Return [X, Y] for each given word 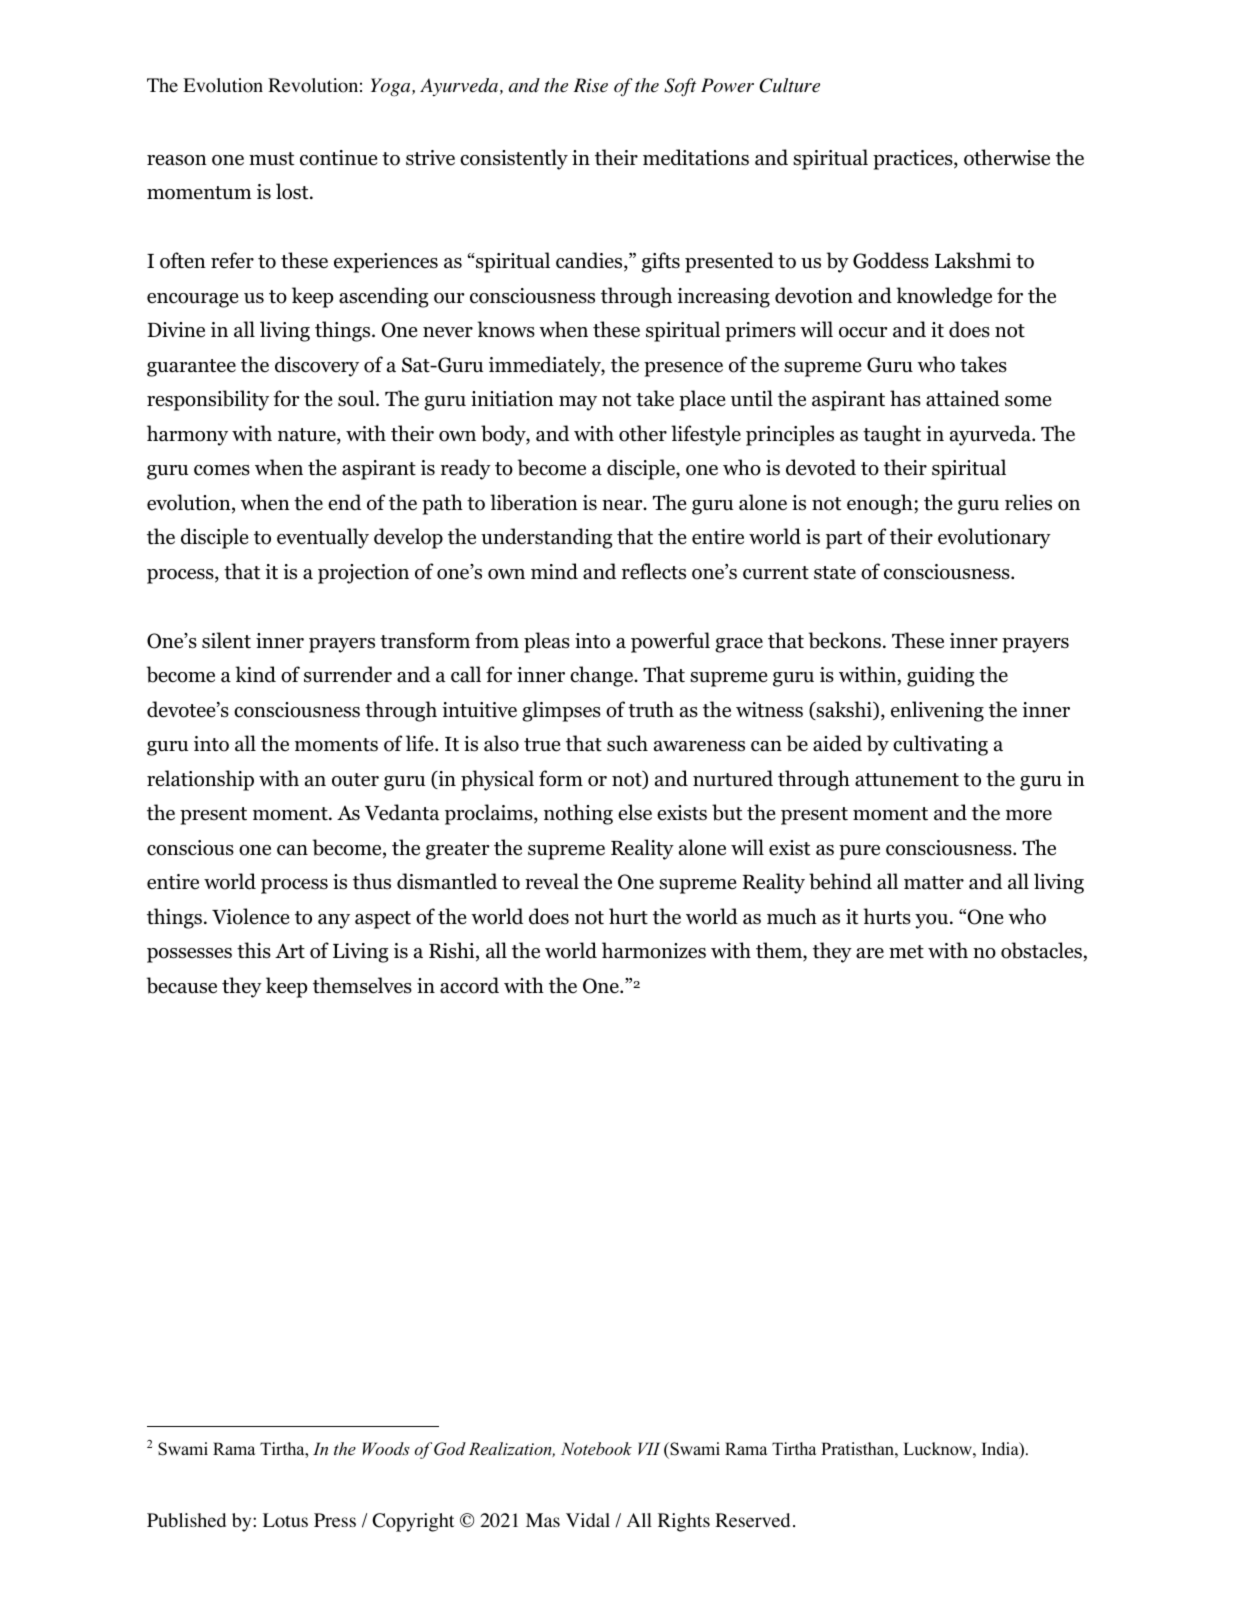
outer [355, 780]
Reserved [752, 1520]
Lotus [285, 1520]
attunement [907, 780]
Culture [790, 85]
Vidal [588, 1520]
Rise [590, 85]
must [271, 159]
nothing [578, 814]
